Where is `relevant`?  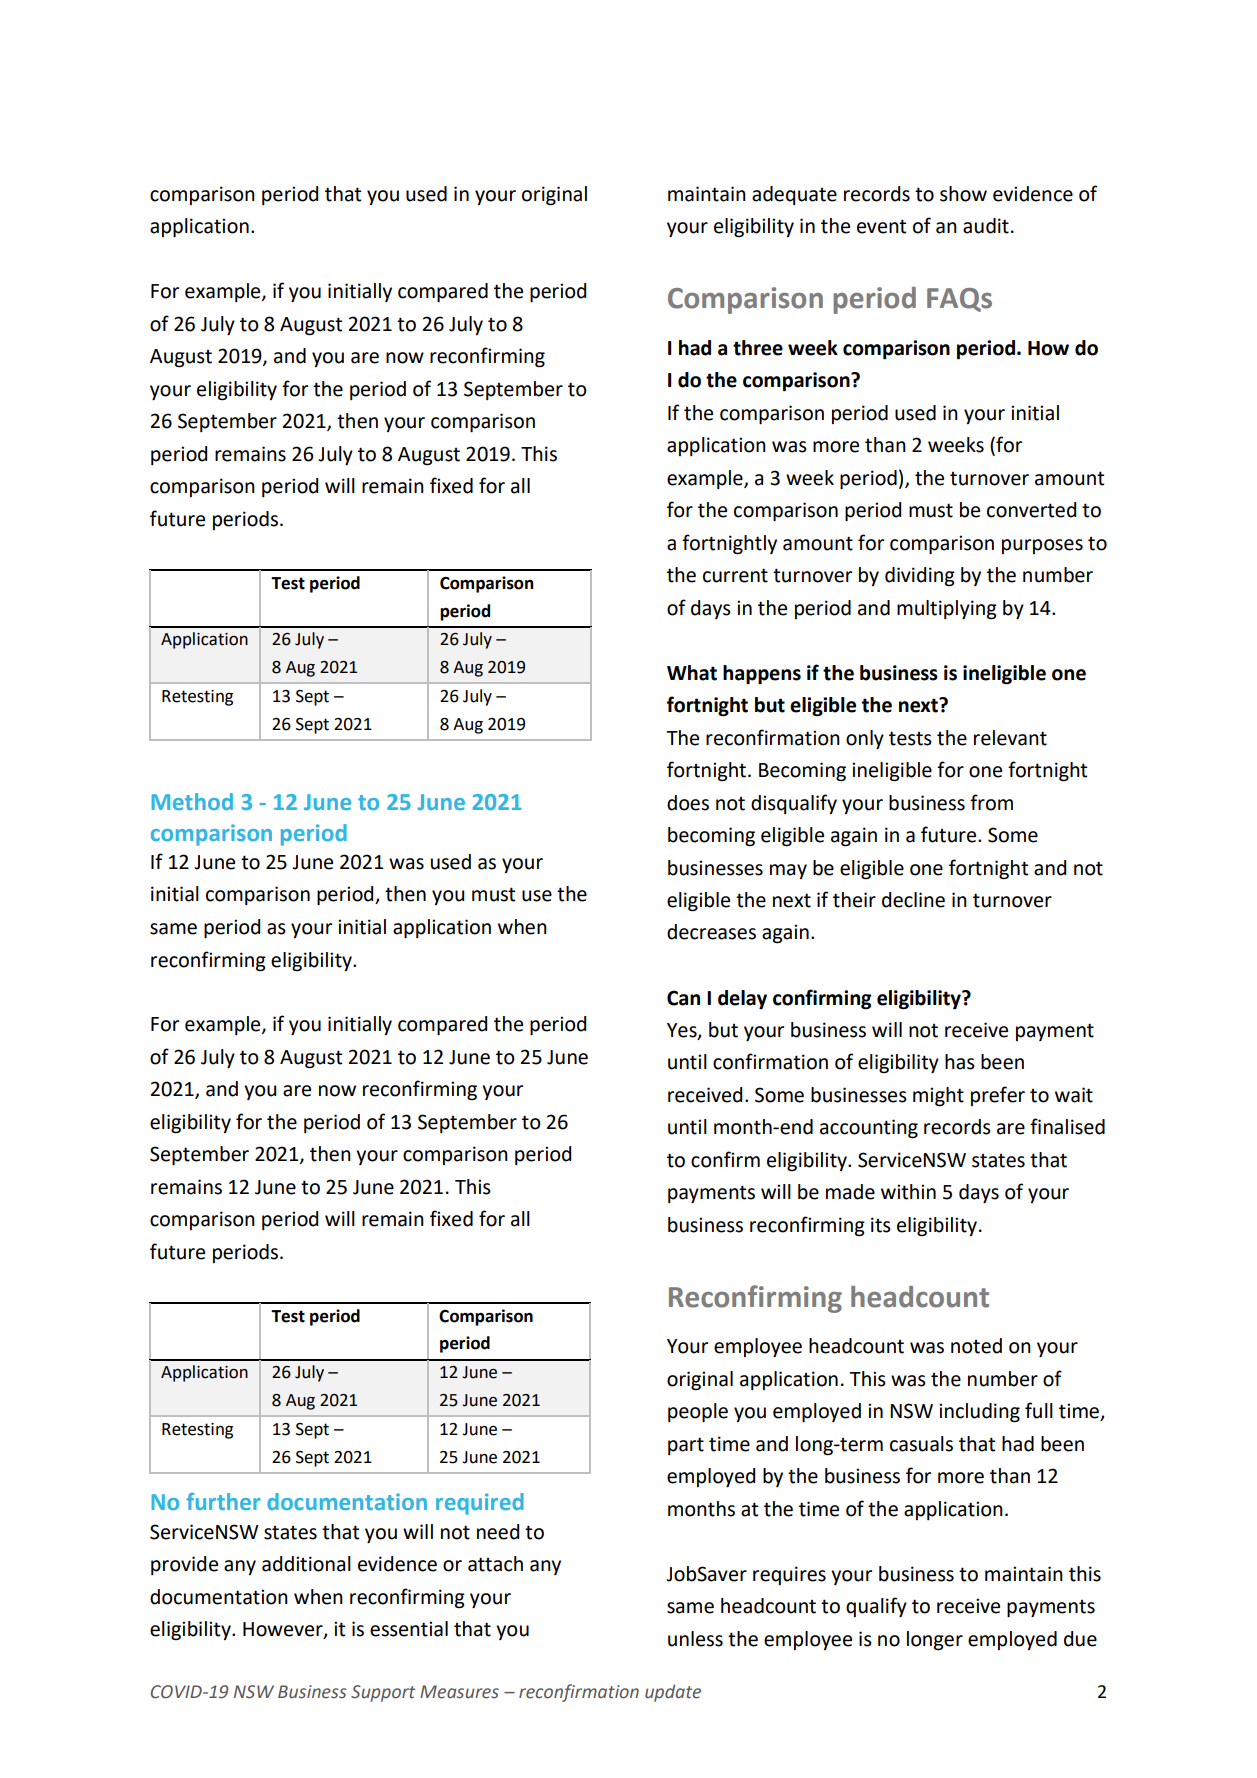 relevant is located at coordinates (1010, 738).
